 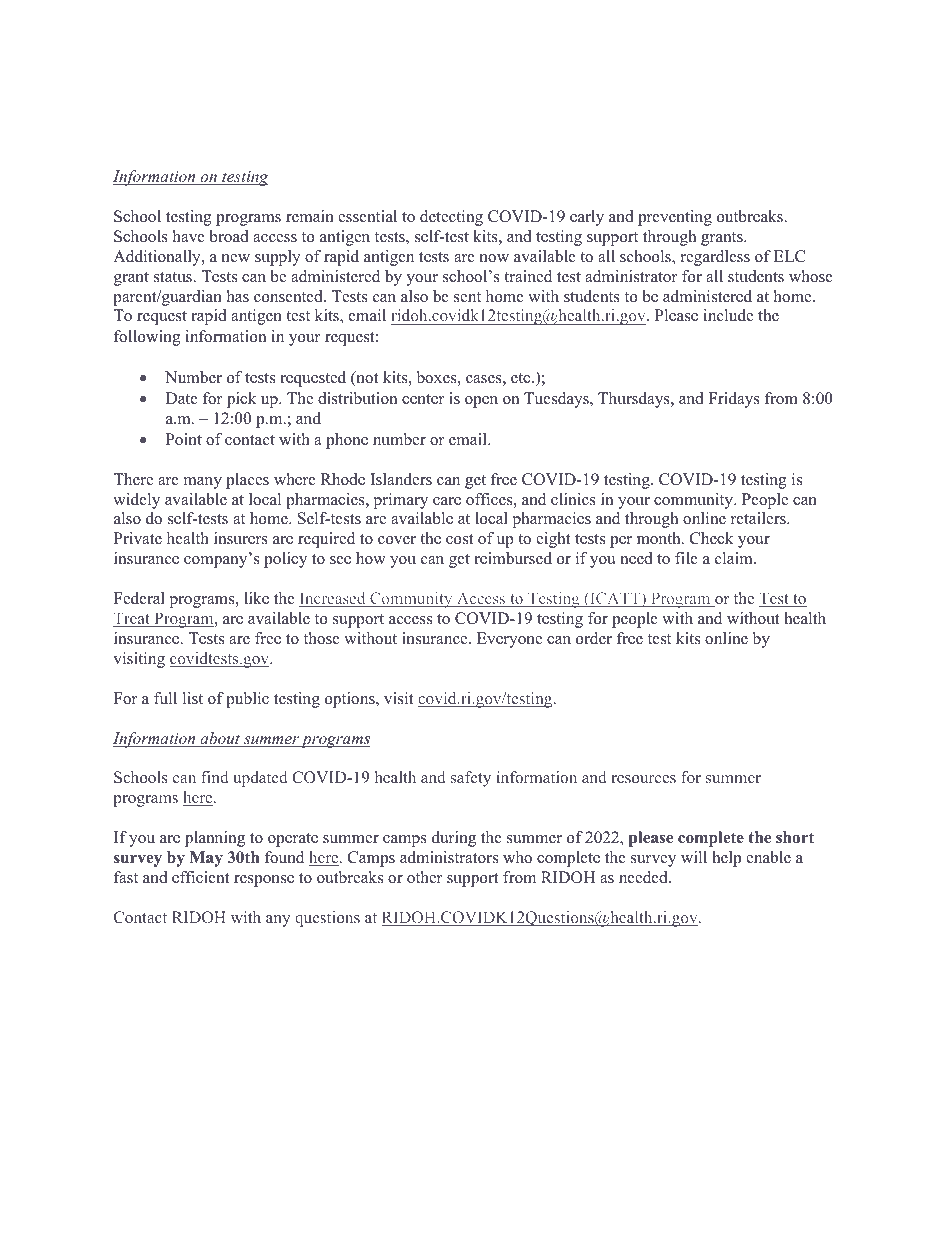 I want to click on detecting, so click(x=451, y=218).
